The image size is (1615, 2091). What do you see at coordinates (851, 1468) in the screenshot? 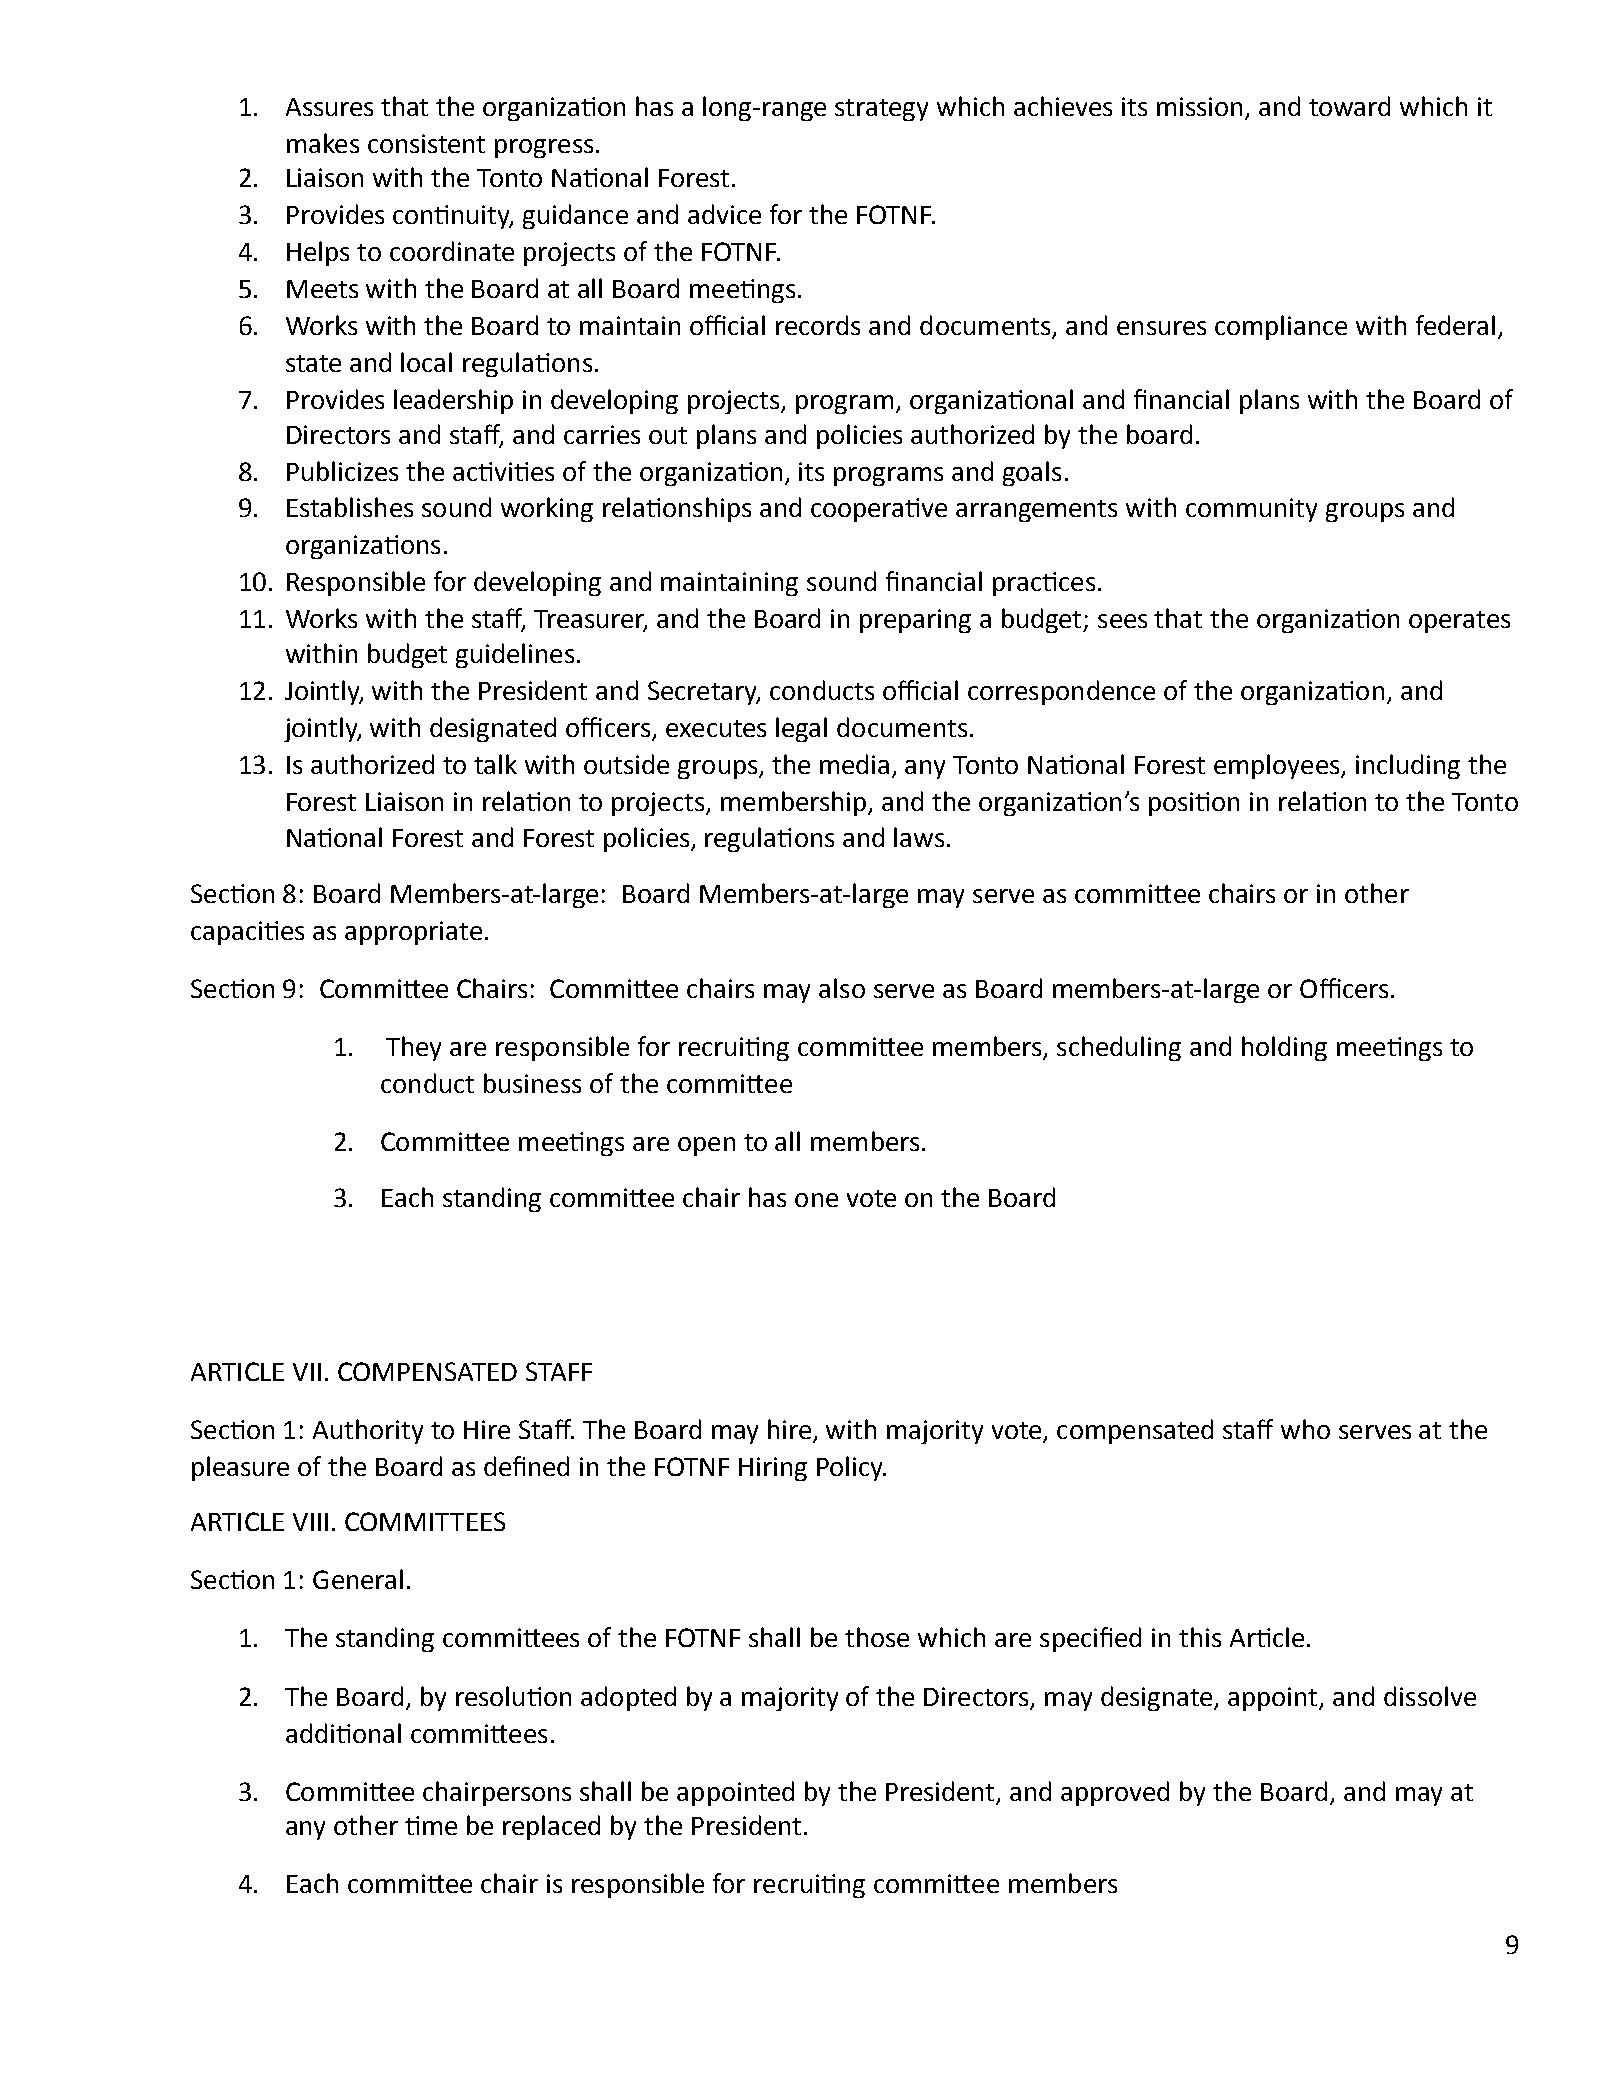
I see `Policy` at bounding box center [851, 1468].
